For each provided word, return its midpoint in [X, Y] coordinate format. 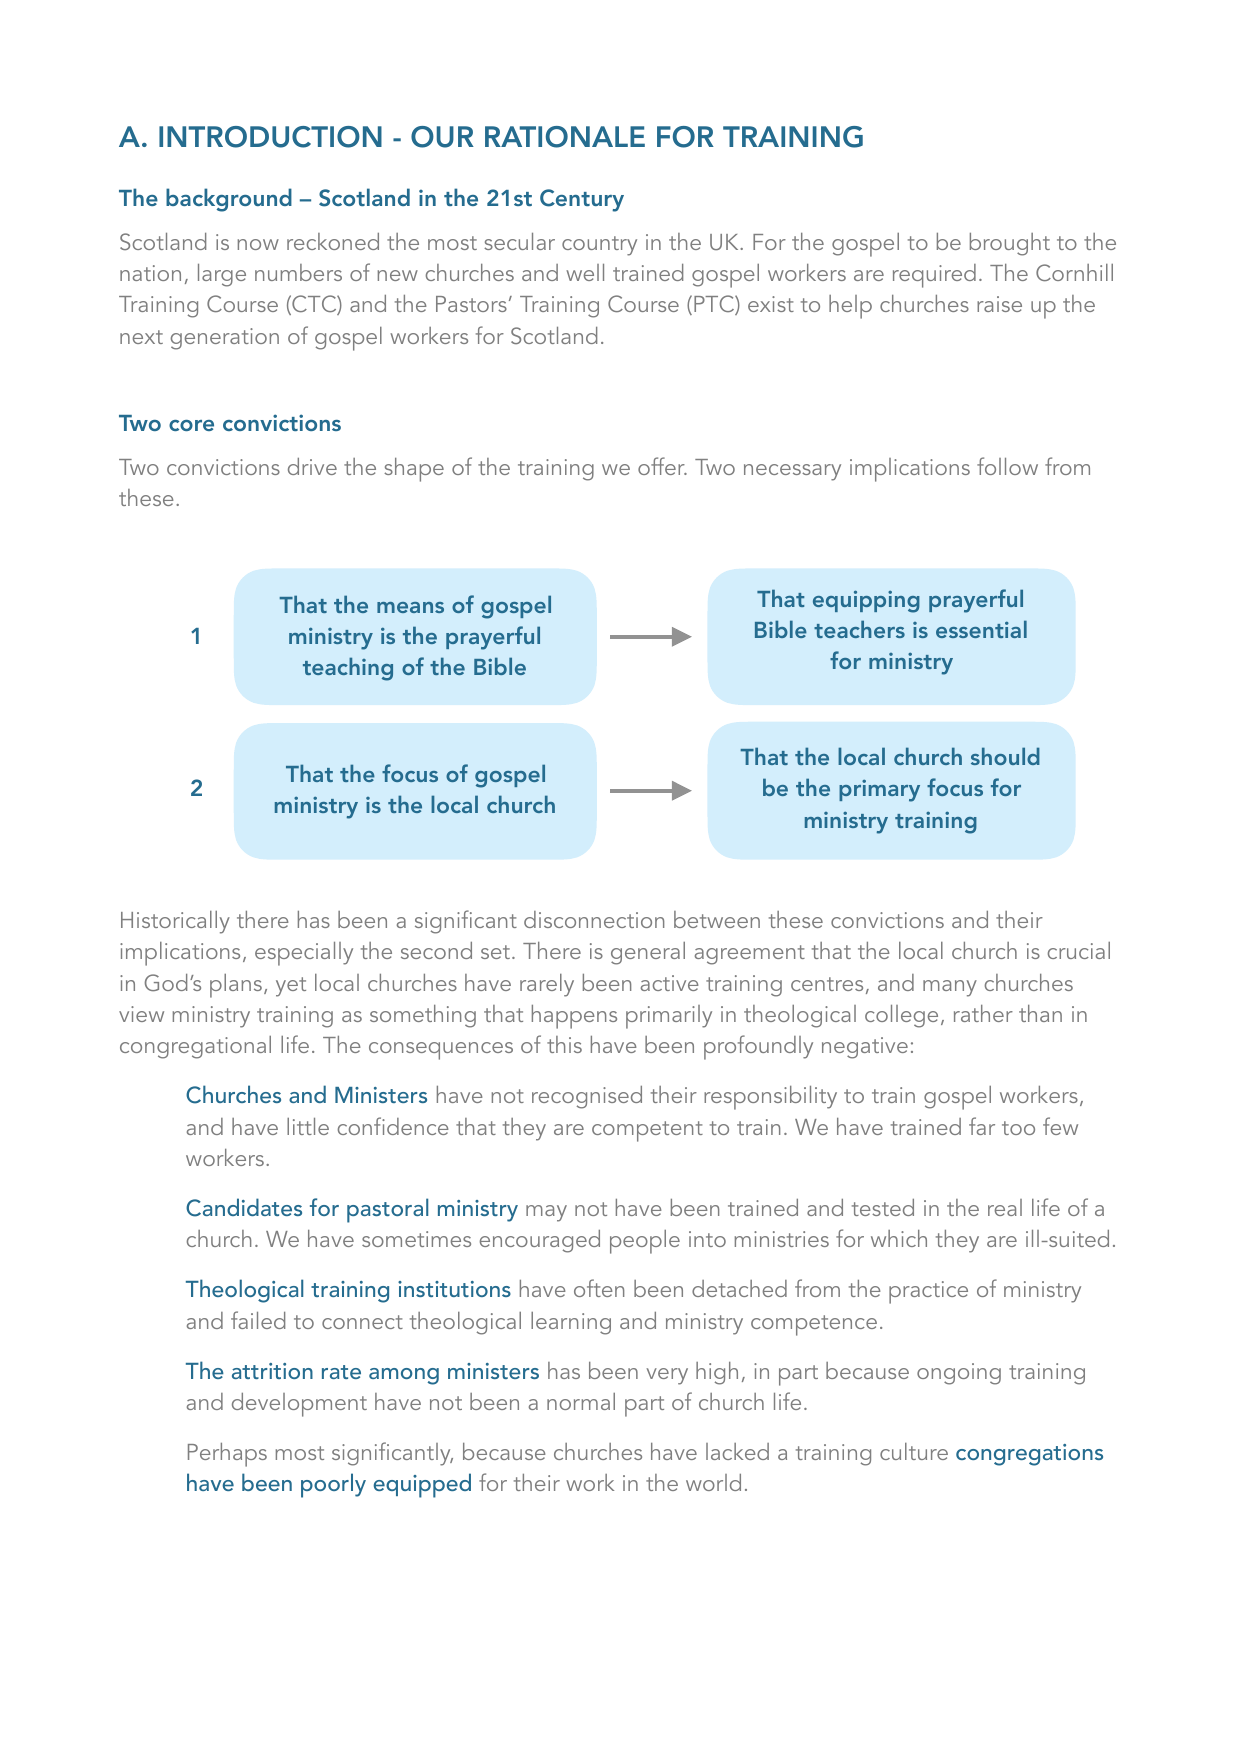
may [546, 1213]
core [191, 425]
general [648, 953]
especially [304, 954]
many [950, 988]
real [1005, 1207]
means [410, 607]
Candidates [244, 1207]
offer [662, 466]
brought [1010, 244]
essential [981, 629]
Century [582, 200]
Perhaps [227, 1455]
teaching [348, 669]
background [229, 200]
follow [1007, 466]
